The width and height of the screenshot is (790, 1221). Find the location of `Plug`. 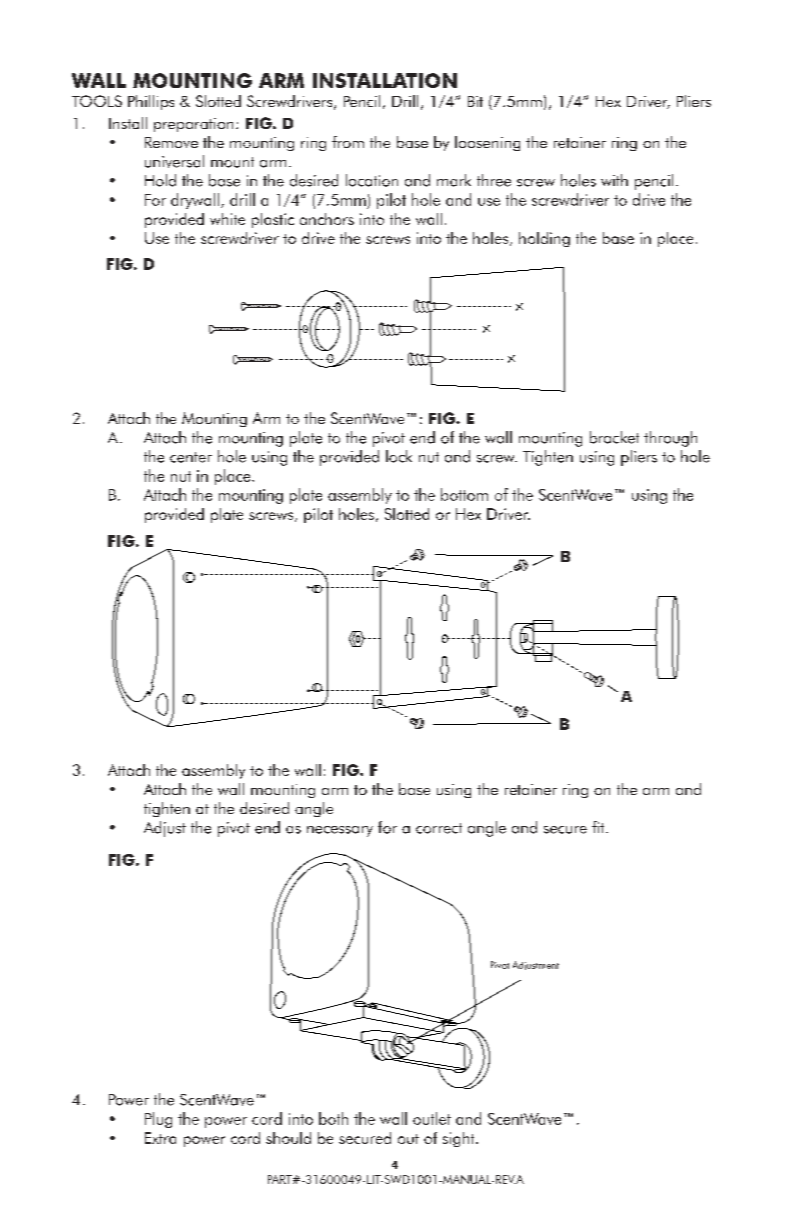

Plug is located at coordinates (158, 1120).
